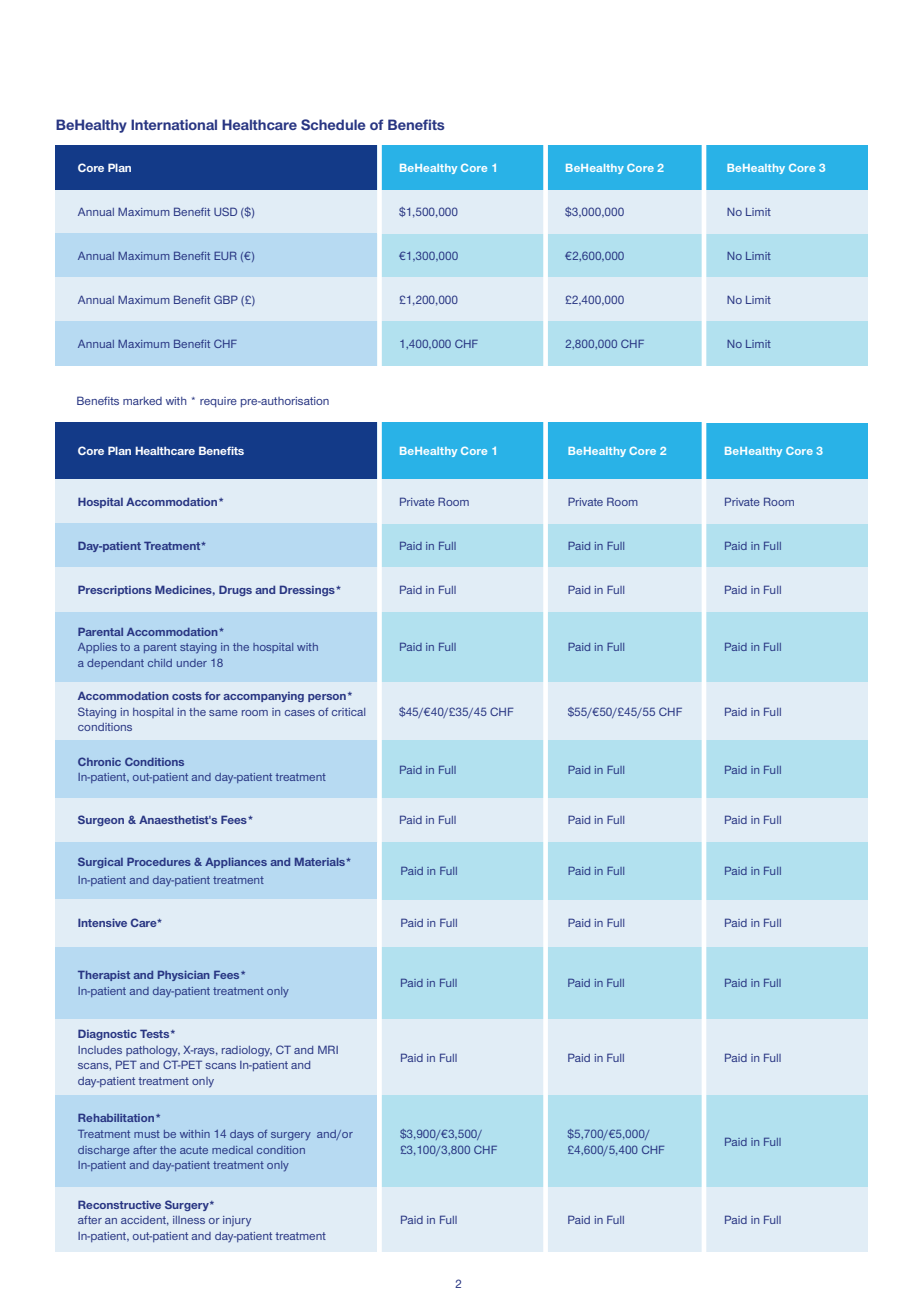 The height and width of the page is (1308, 924). I want to click on Appliances, so click(236, 863).
